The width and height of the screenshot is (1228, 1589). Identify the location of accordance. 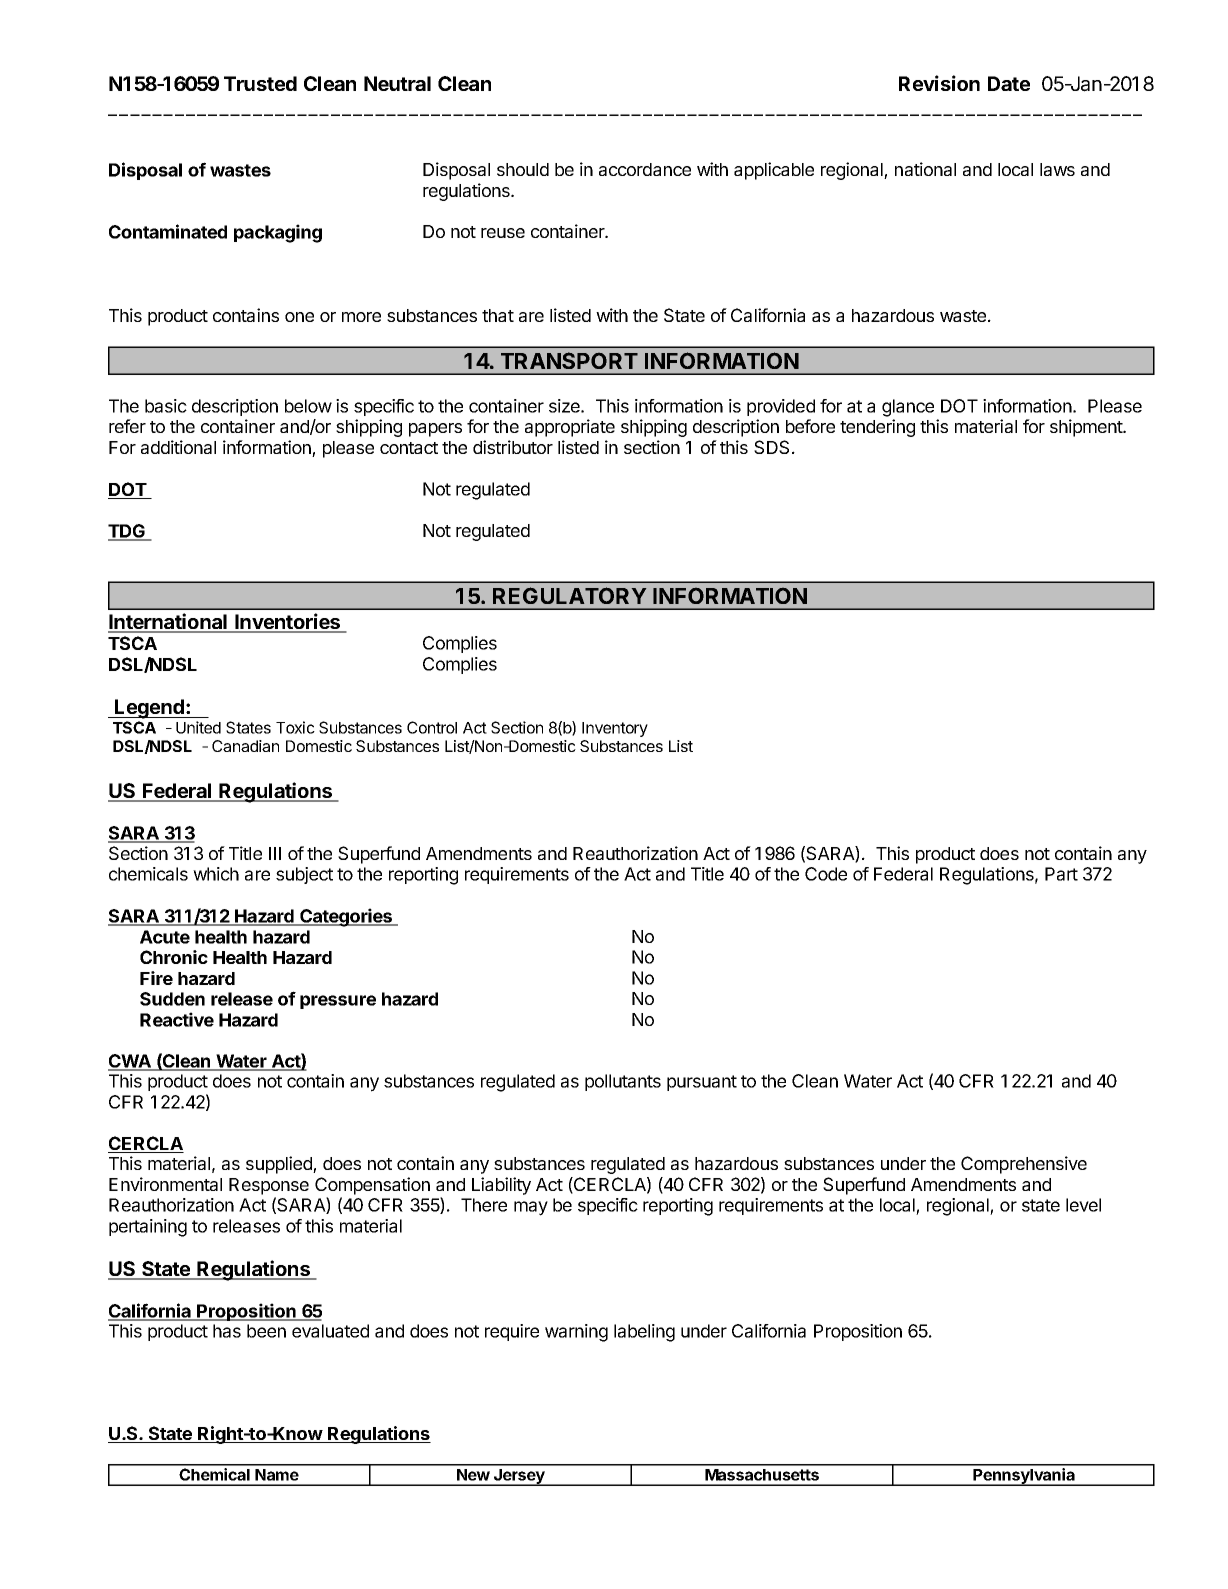
(645, 169).
